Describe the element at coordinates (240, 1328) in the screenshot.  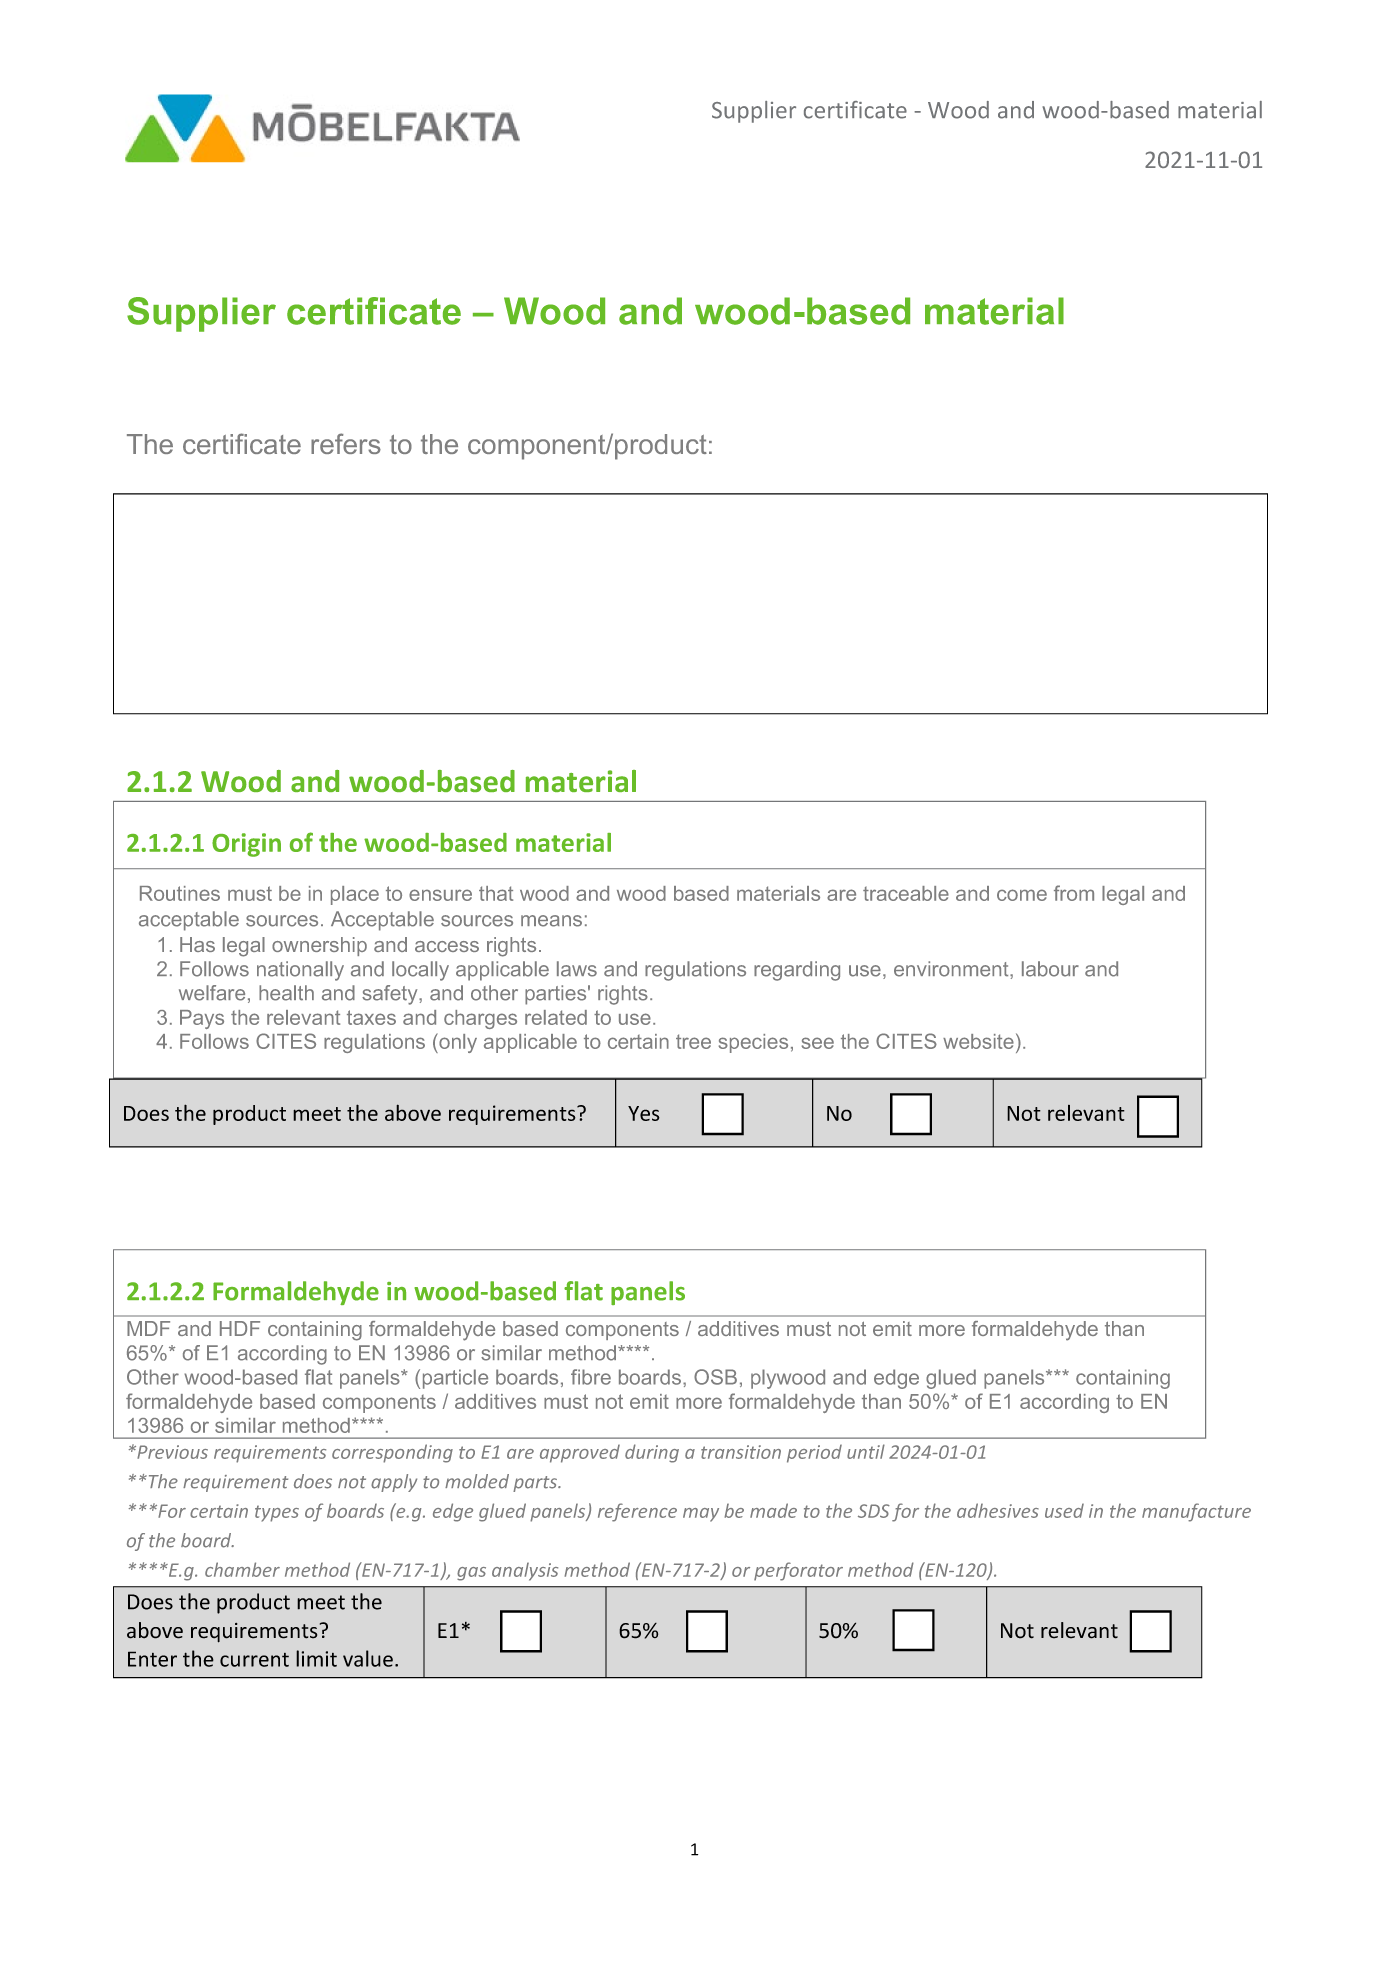
I see `HDF` at that location.
